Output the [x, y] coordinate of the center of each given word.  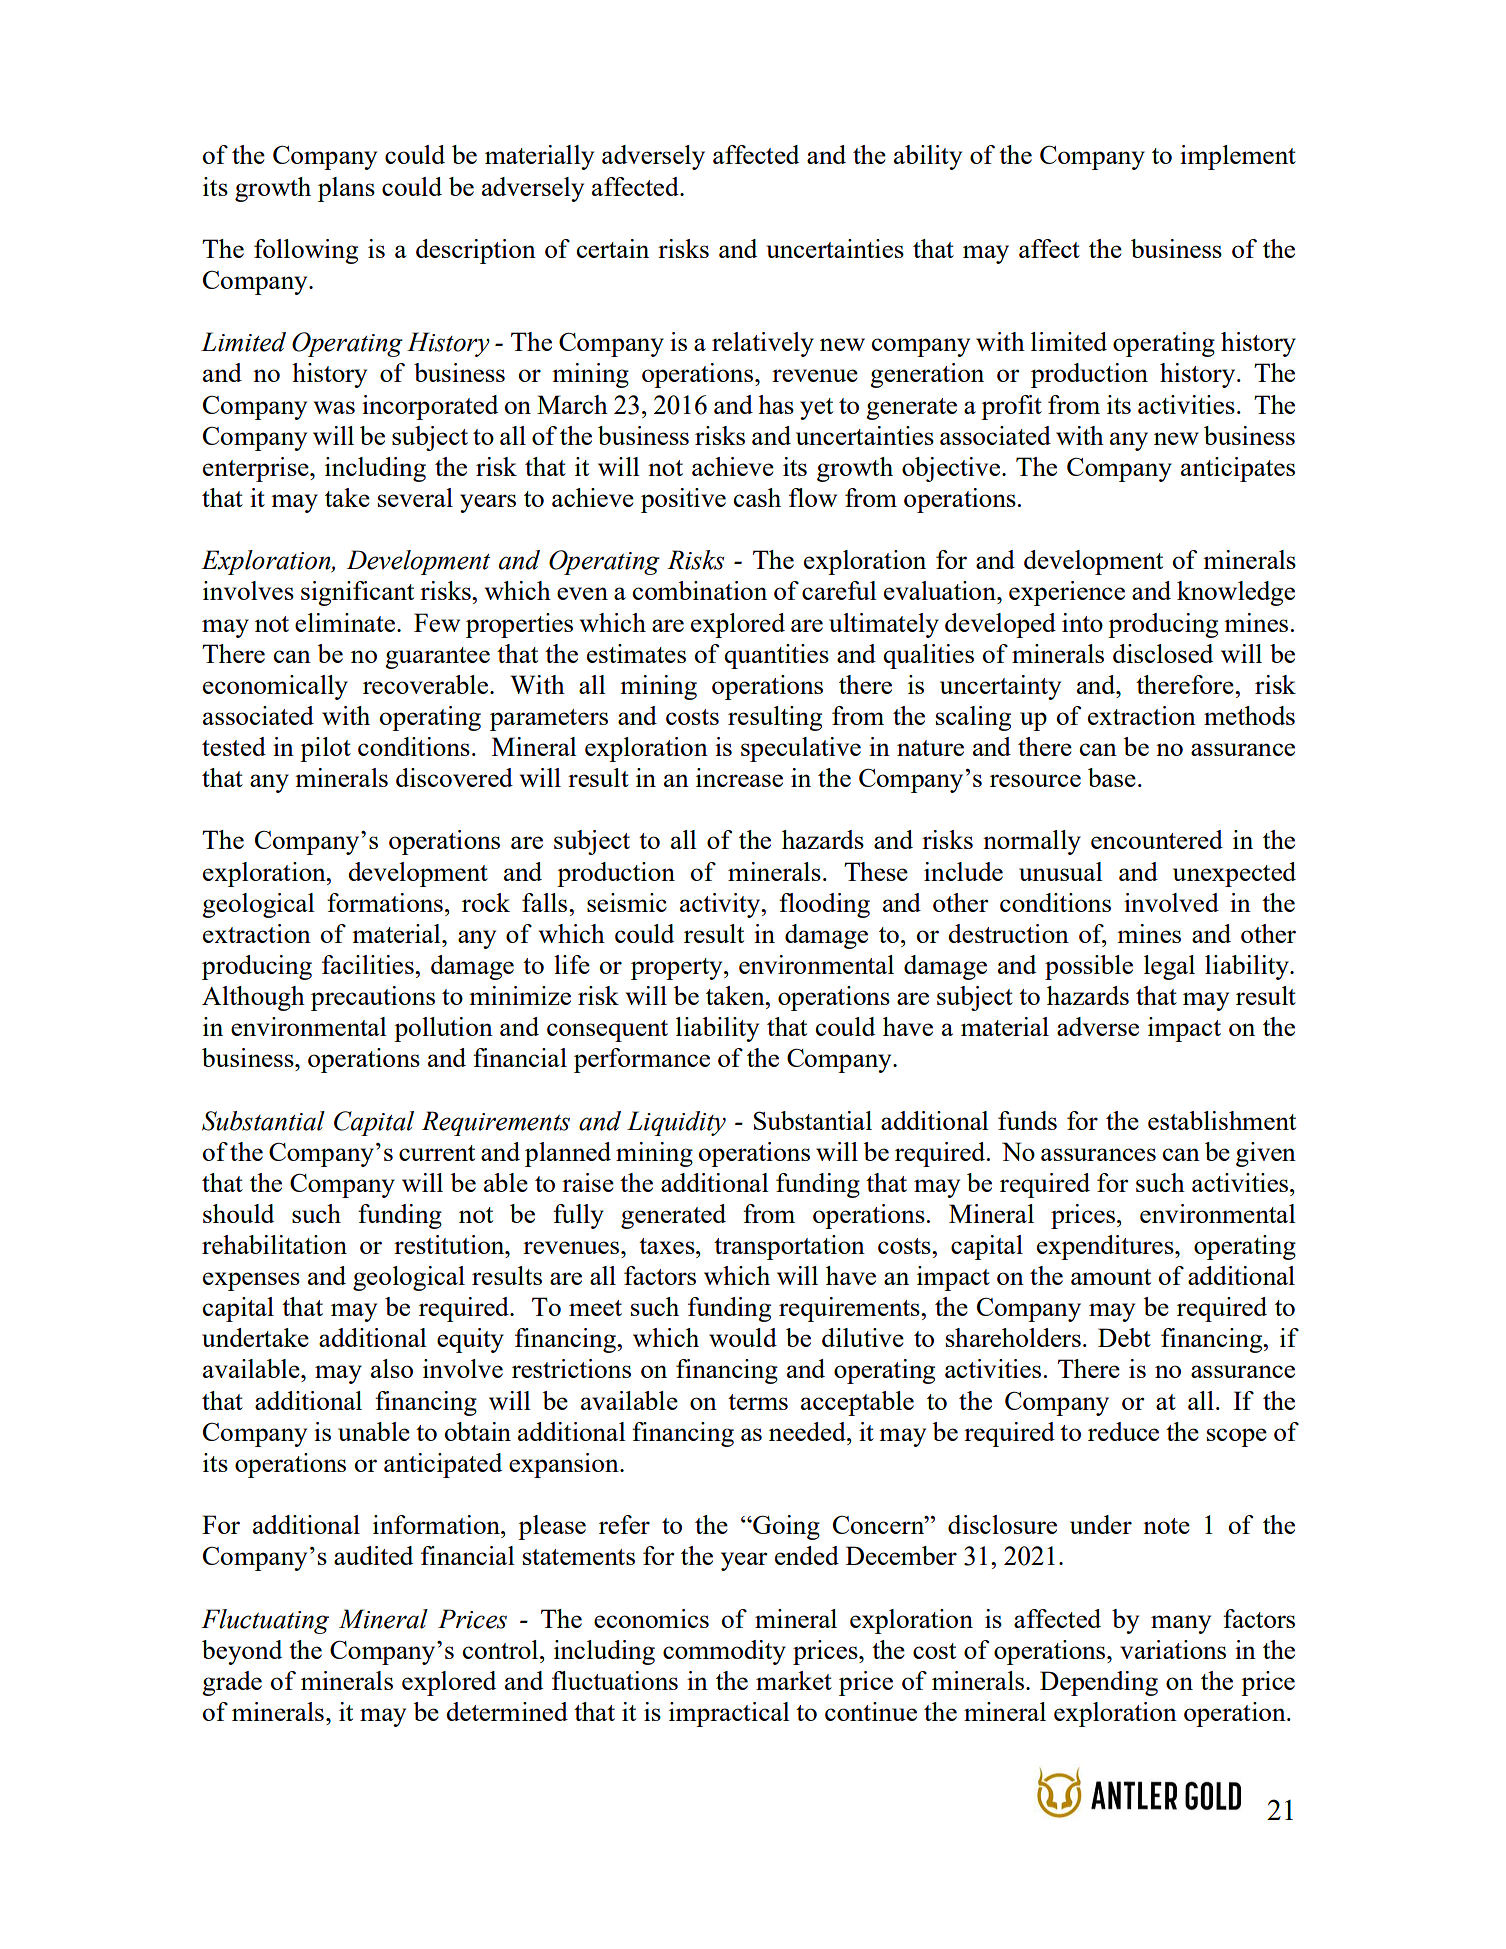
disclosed [1163, 653]
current [437, 1153]
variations [1173, 1649]
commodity [724, 1652]
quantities [776, 656]
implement [1238, 157]
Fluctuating [265, 1621]
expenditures [1106, 1247]
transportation [789, 1247]
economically [275, 687]
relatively [763, 344]
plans [346, 189]
